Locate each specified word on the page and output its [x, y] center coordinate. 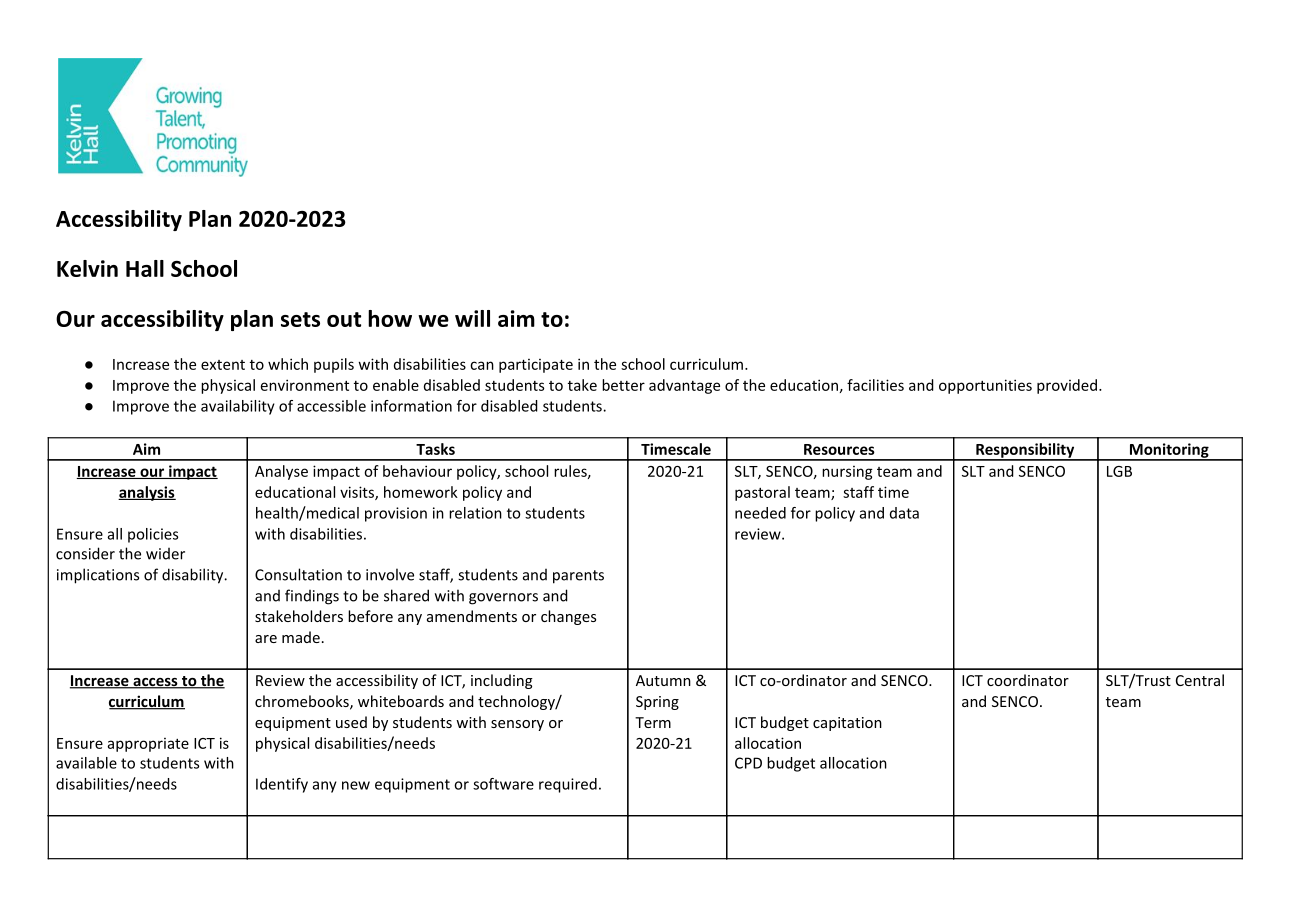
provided [1067, 386]
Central [1200, 680]
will [472, 318]
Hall [145, 268]
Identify [282, 785]
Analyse [281, 472]
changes [568, 617]
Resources [839, 449]
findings [312, 597]
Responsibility [1025, 451]
